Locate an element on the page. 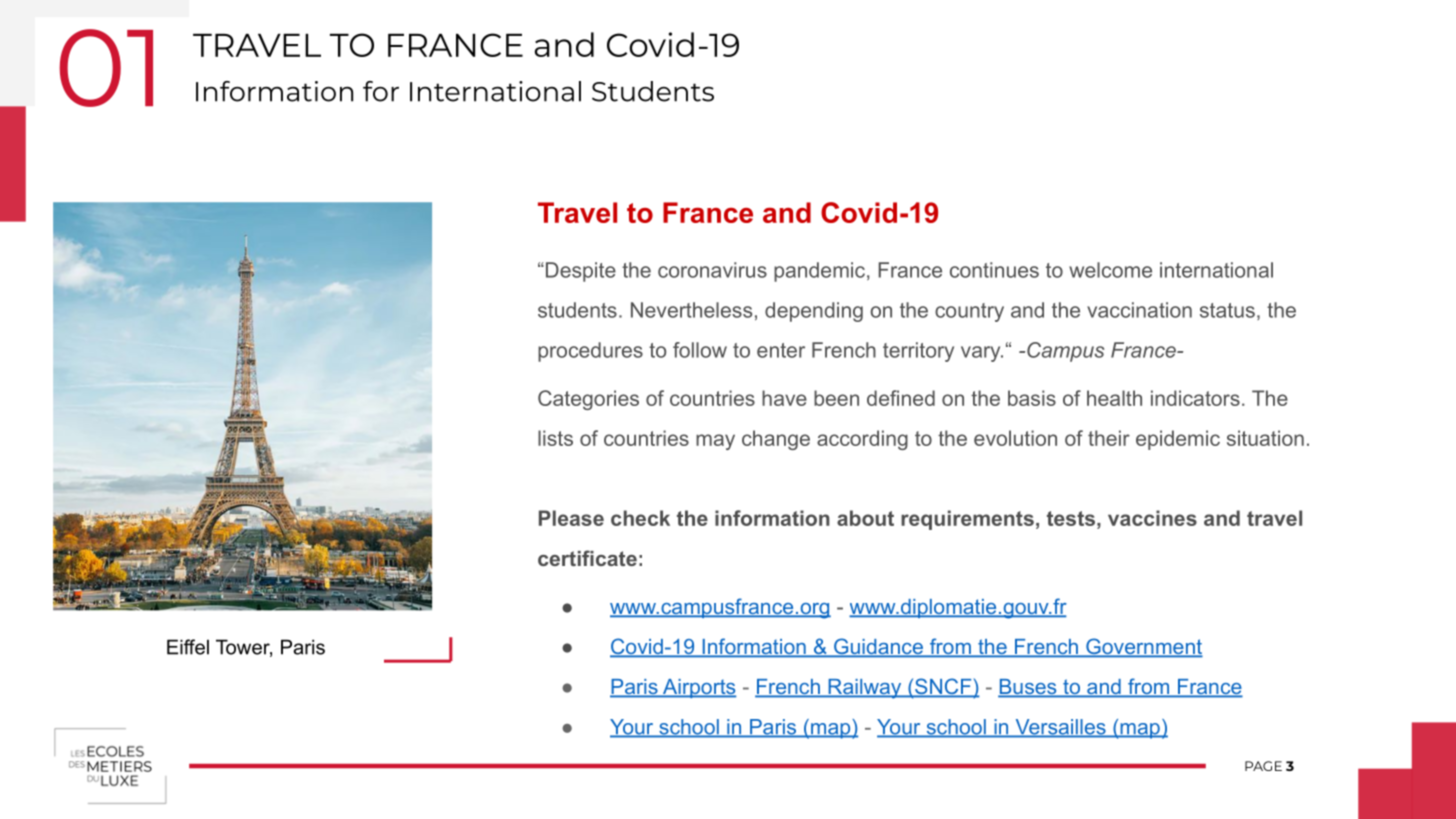 Image resolution: width=1456 pixels, height=819 pixels. lists is located at coordinates (555, 438).
